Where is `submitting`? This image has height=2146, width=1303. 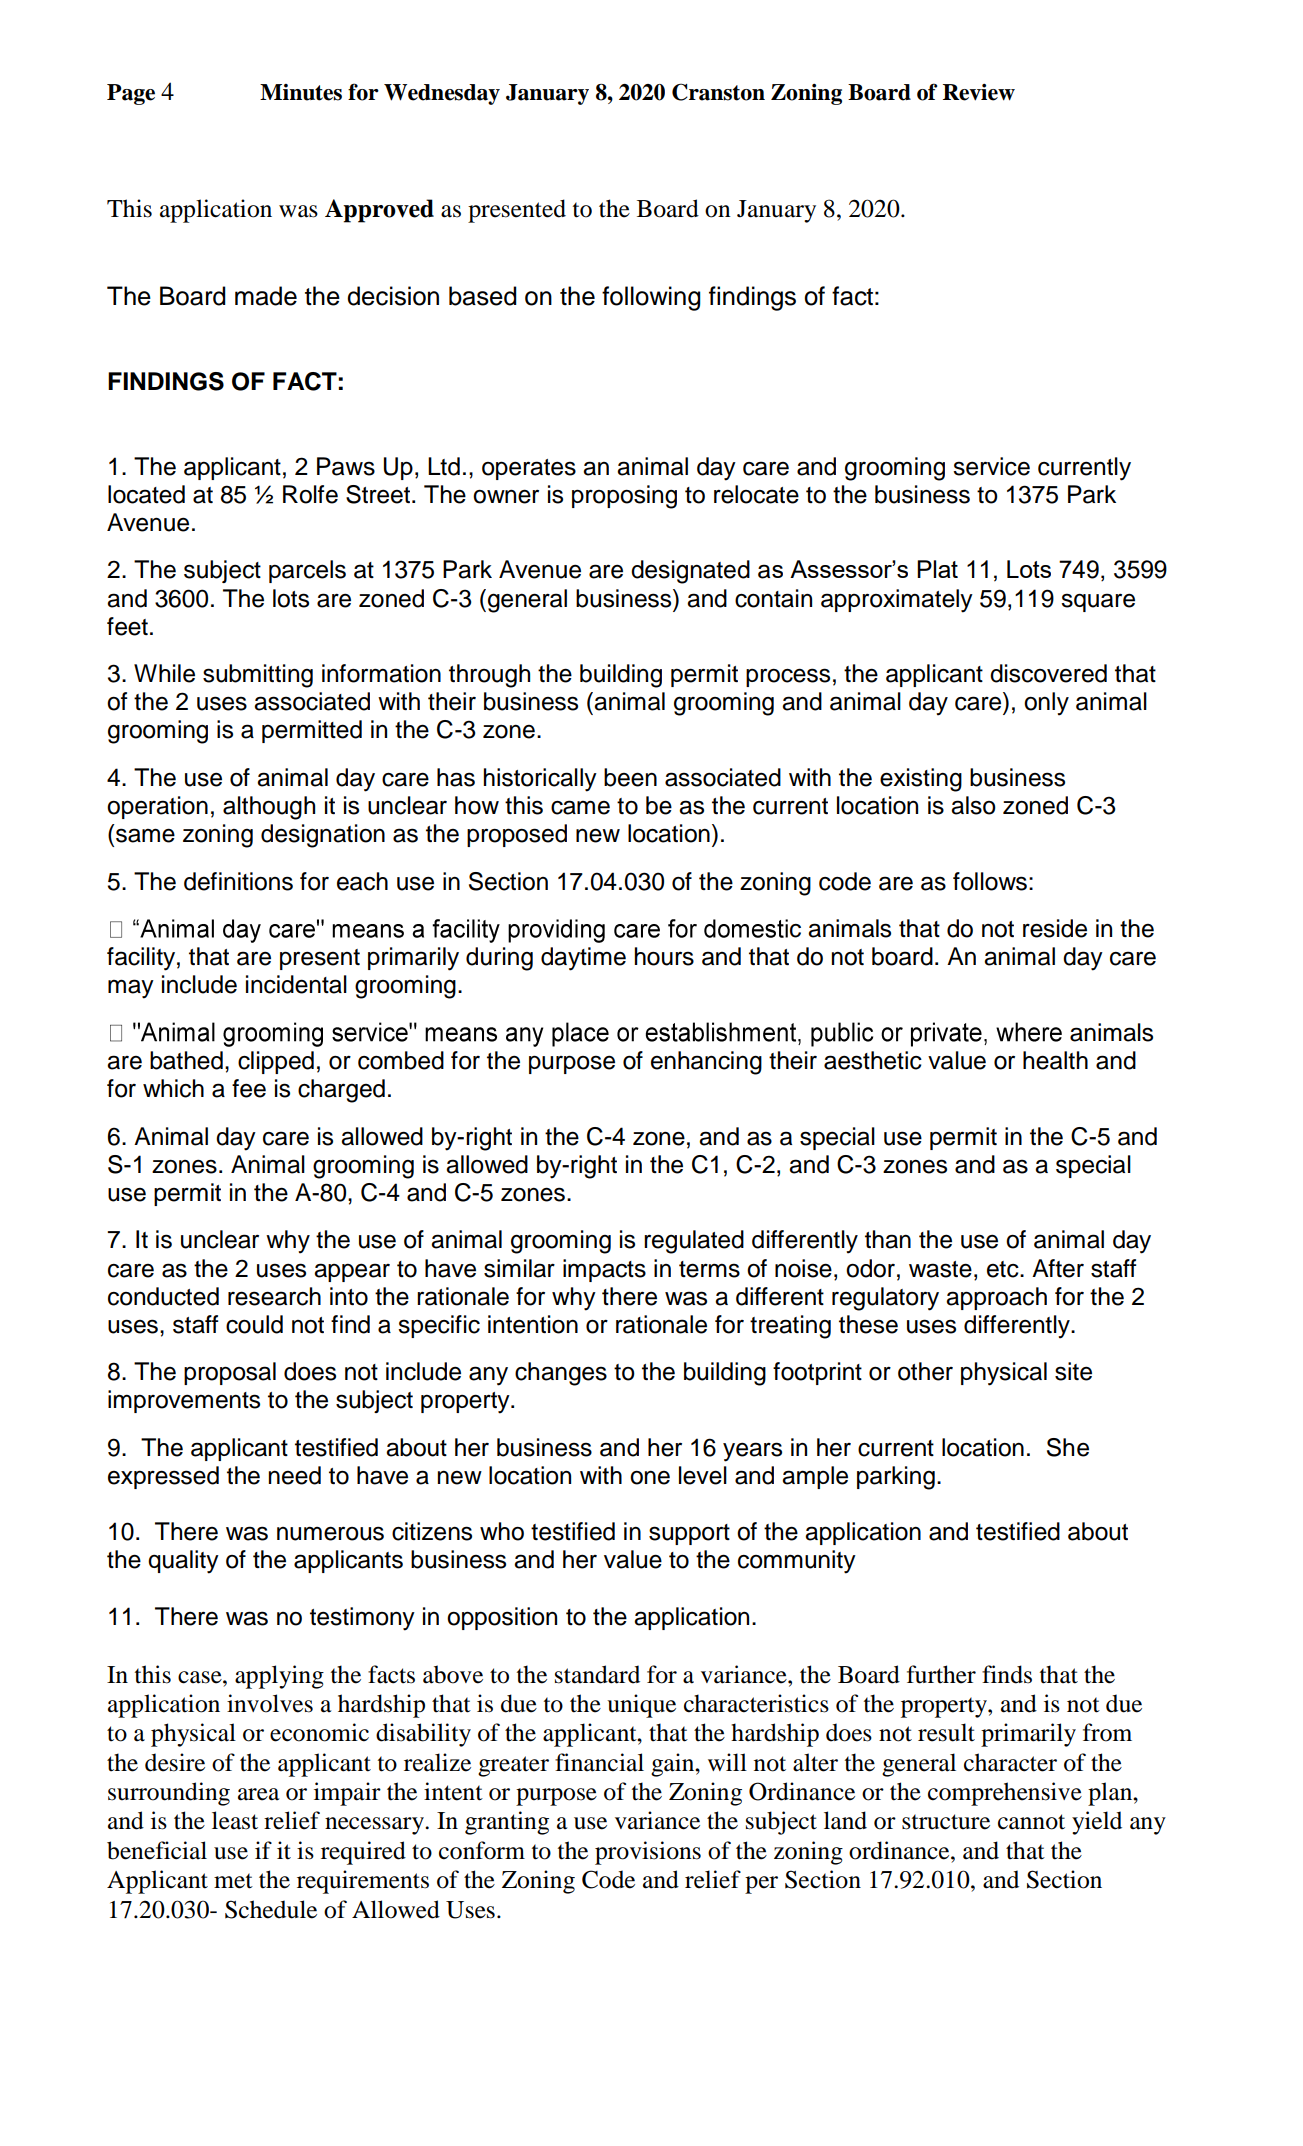
submitting is located at coordinates (258, 676).
